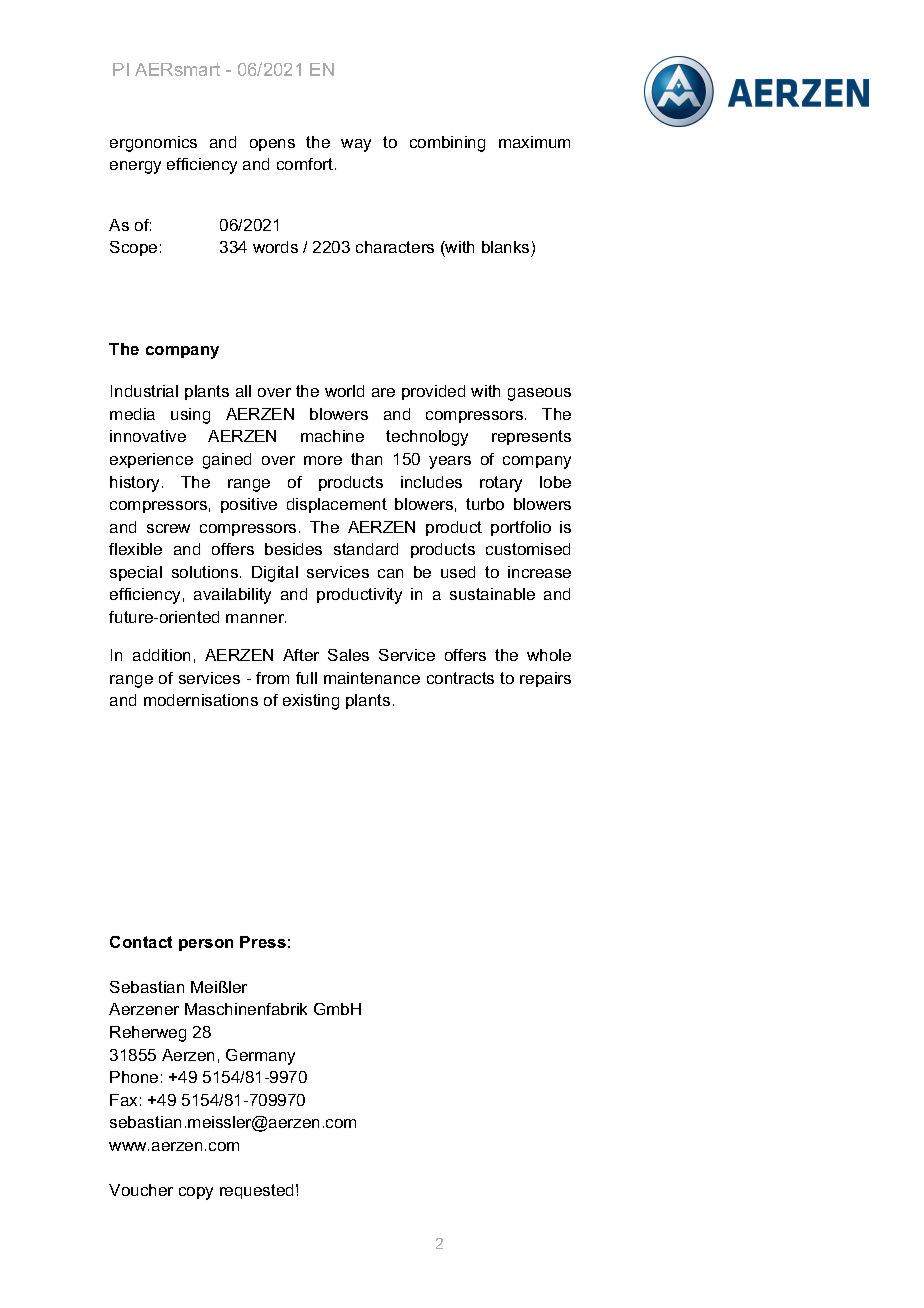 The height and width of the screenshot is (1308, 924). What do you see at coordinates (534, 142) in the screenshot?
I see `maximum` at bounding box center [534, 142].
